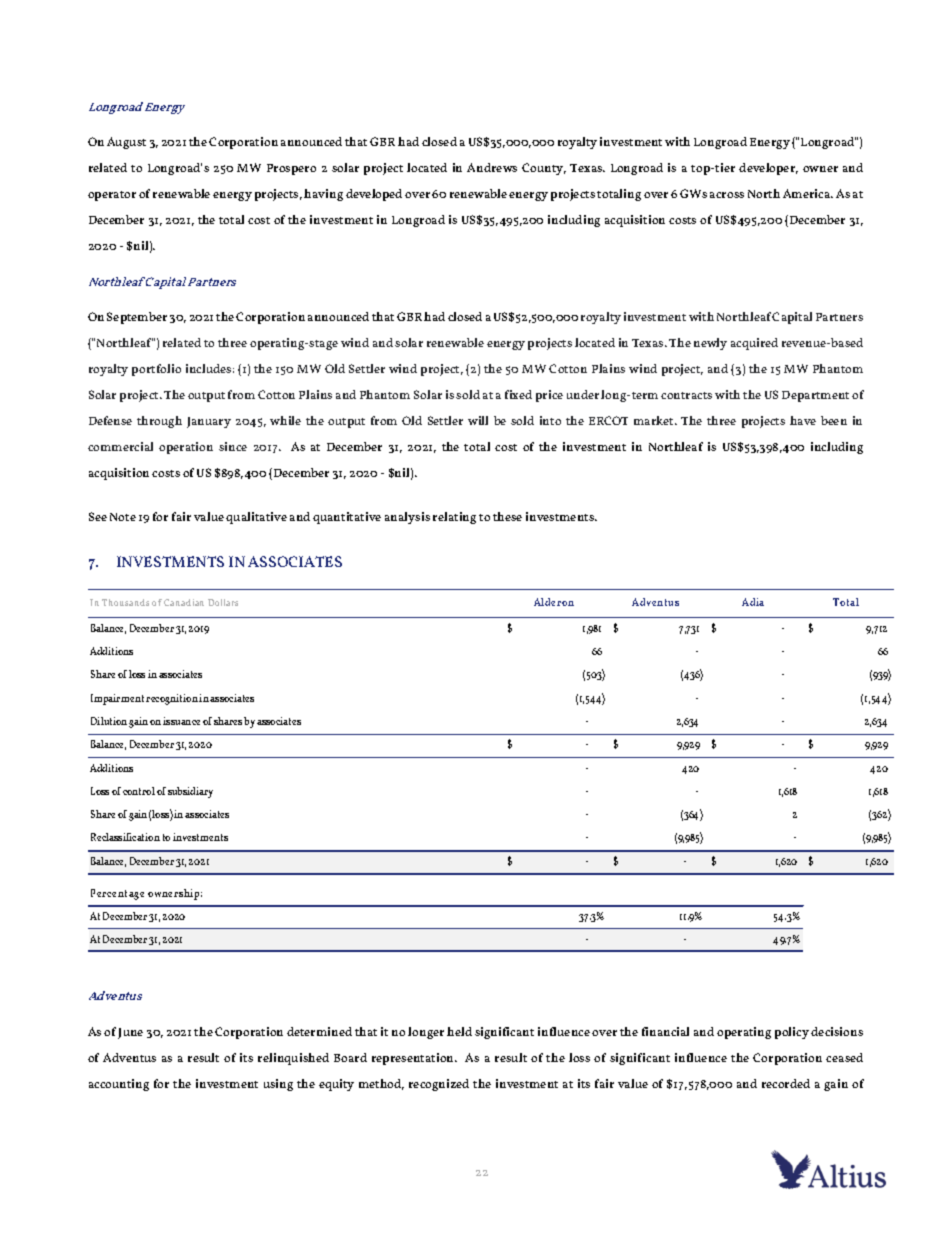 Image resolution: width=952 pixels, height=1233 pixels. Describe the element at coordinates (492, 167) in the screenshot. I see `Andrews` at that location.
